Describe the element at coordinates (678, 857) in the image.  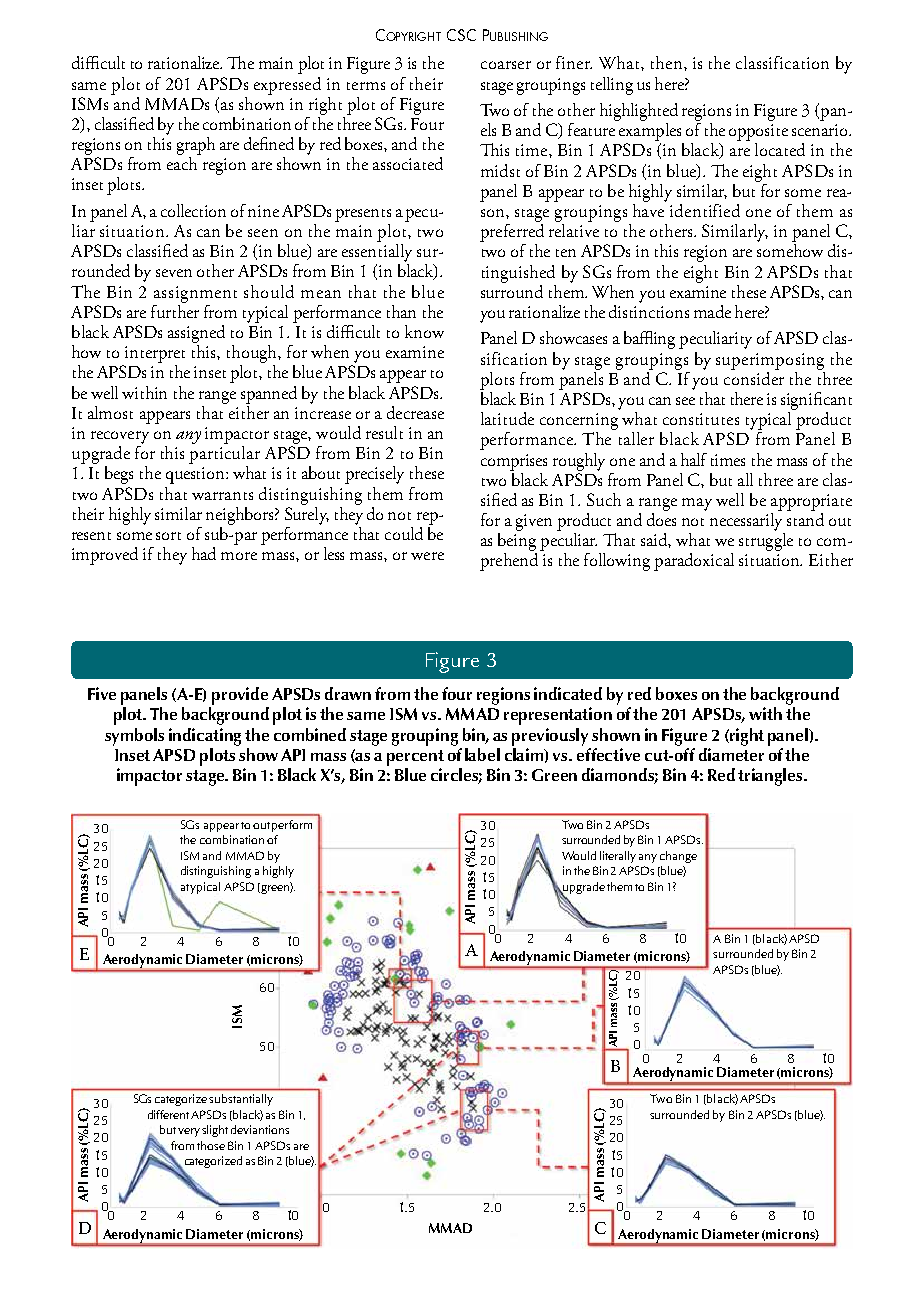
I see `change` at that location.
